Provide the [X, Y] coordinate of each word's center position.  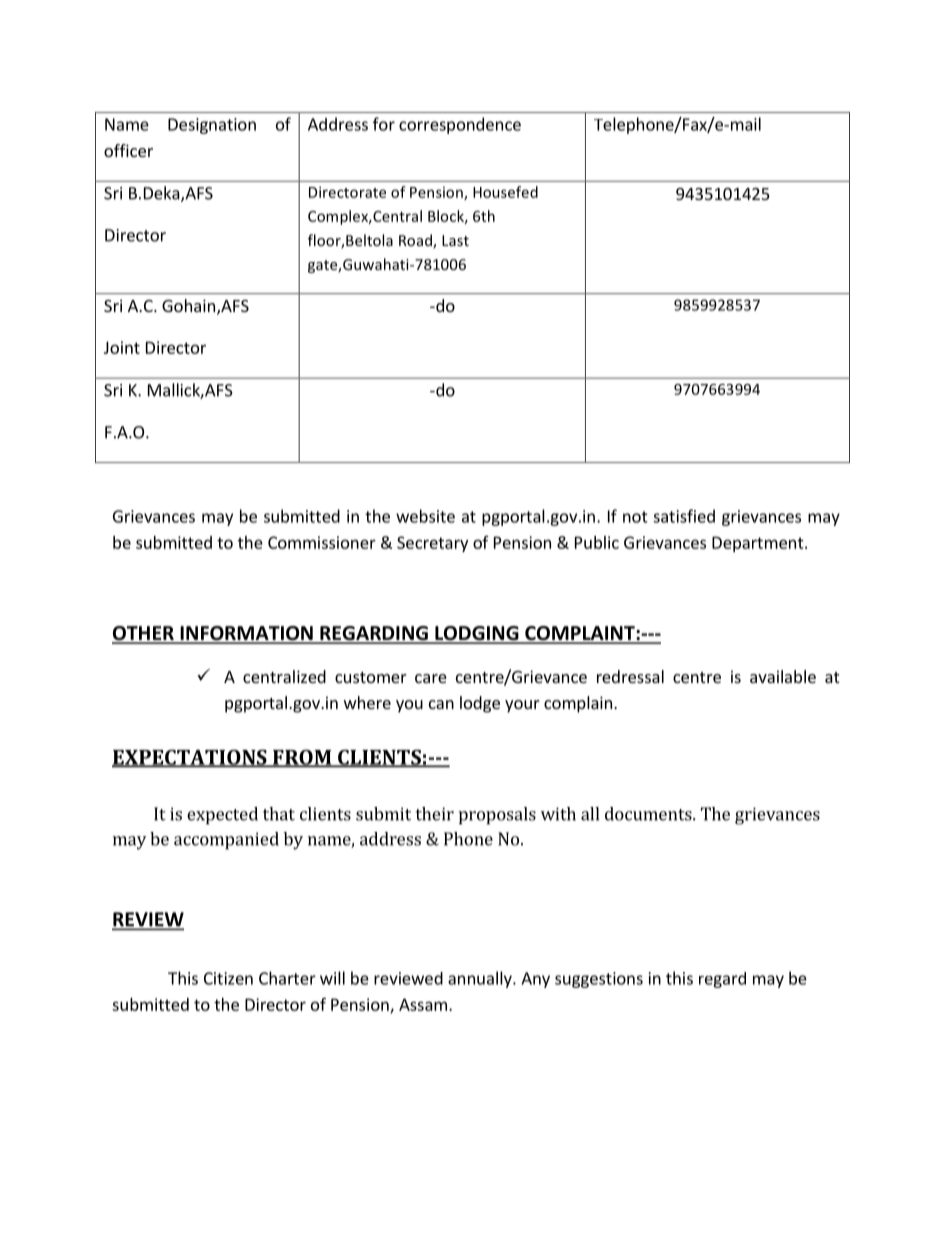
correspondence [460, 125]
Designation [212, 126]
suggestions [599, 980]
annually [481, 979]
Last [455, 240]
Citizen [228, 978]
